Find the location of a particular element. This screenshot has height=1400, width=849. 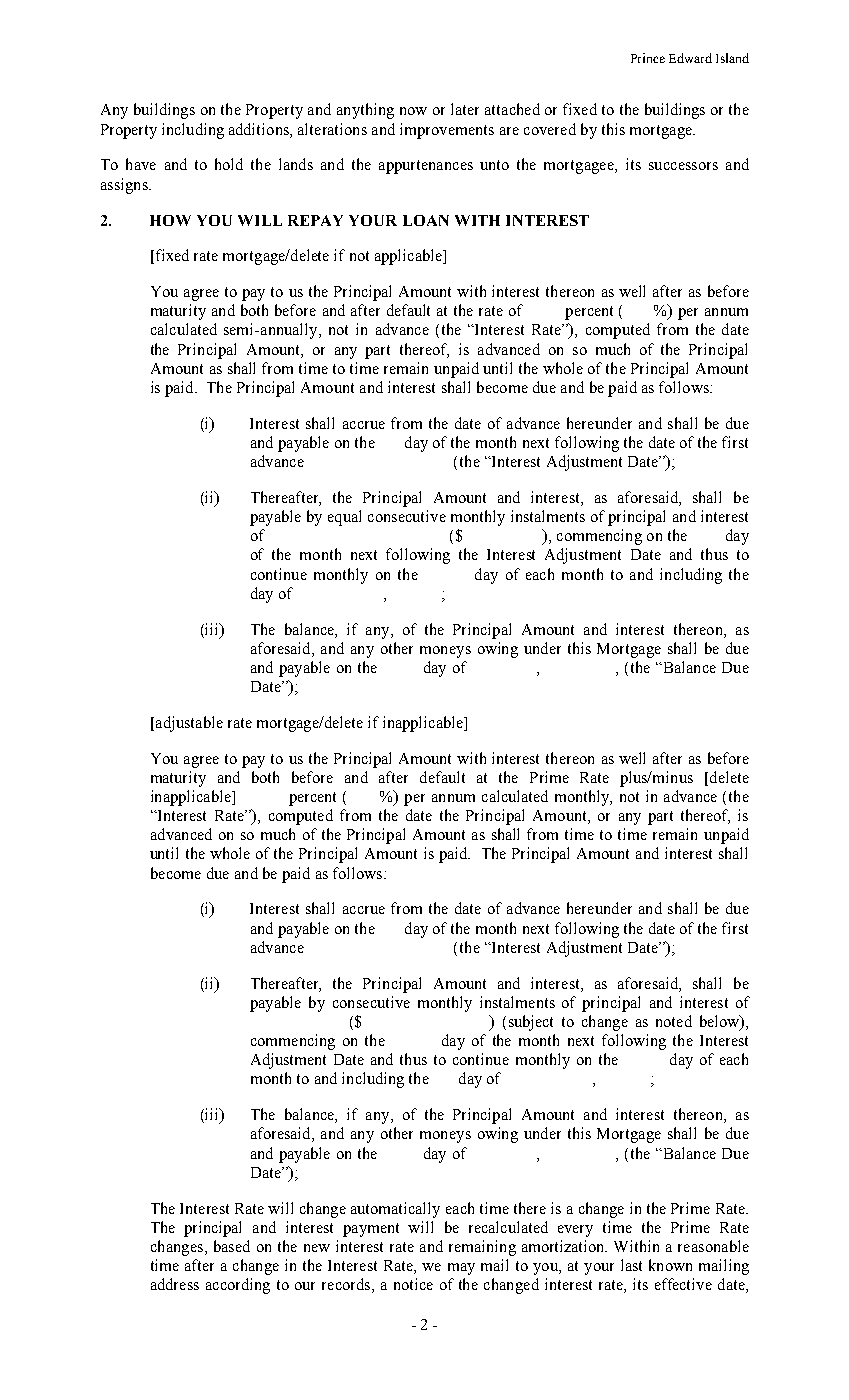

Prince is located at coordinates (648, 58).
